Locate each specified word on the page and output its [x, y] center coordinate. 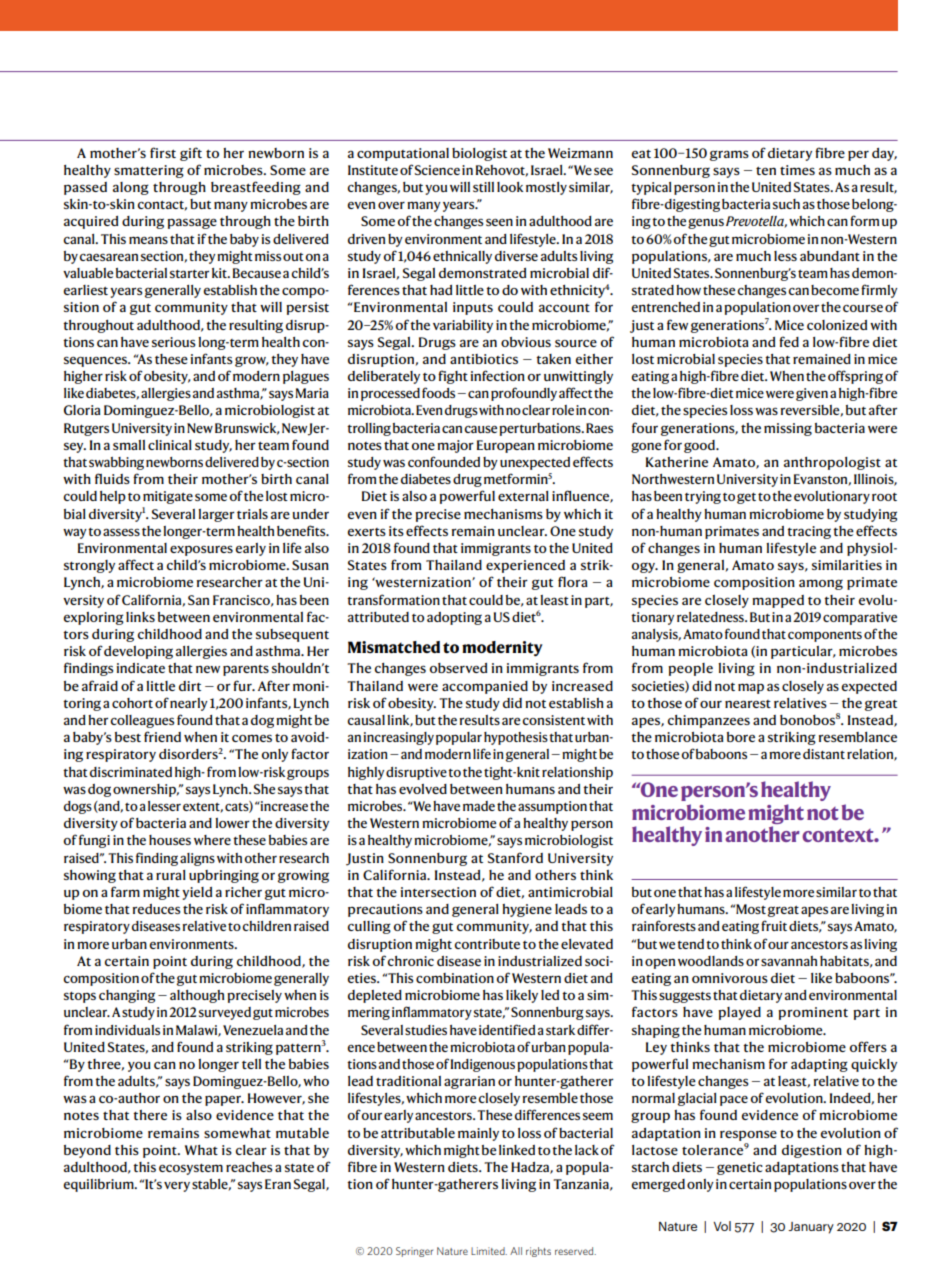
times [797, 170]
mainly [478, 1134]
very [177, 1186]
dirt [190, 686]
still [483, 187]
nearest [748, 704]
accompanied [485, 687]
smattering [149, 171]
